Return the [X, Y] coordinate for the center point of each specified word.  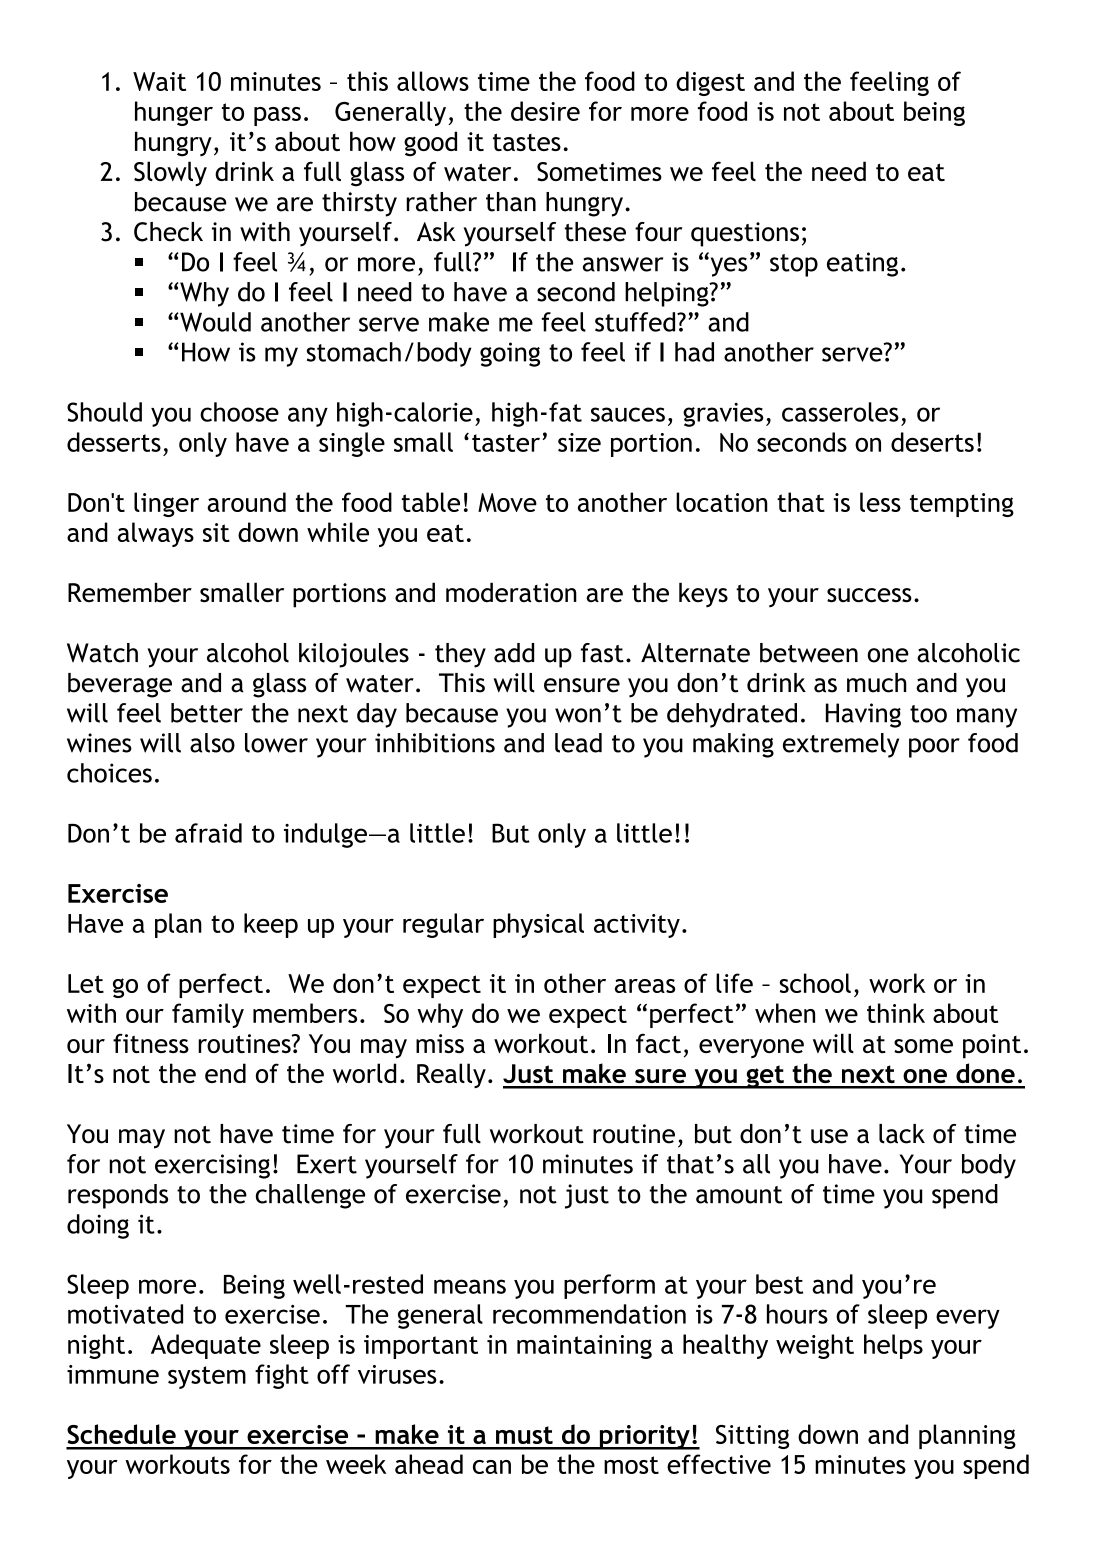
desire [545, 111]
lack [902, 1134]
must [524, 1435]
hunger [174, 113]
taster [506, 443]
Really [451, 1075]
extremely [841, 745]
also [212, 743]
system [207, 1377]
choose [239, 412]
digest [710, 83]
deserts [932, 442]
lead [578, 743]
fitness [151, 1043]
